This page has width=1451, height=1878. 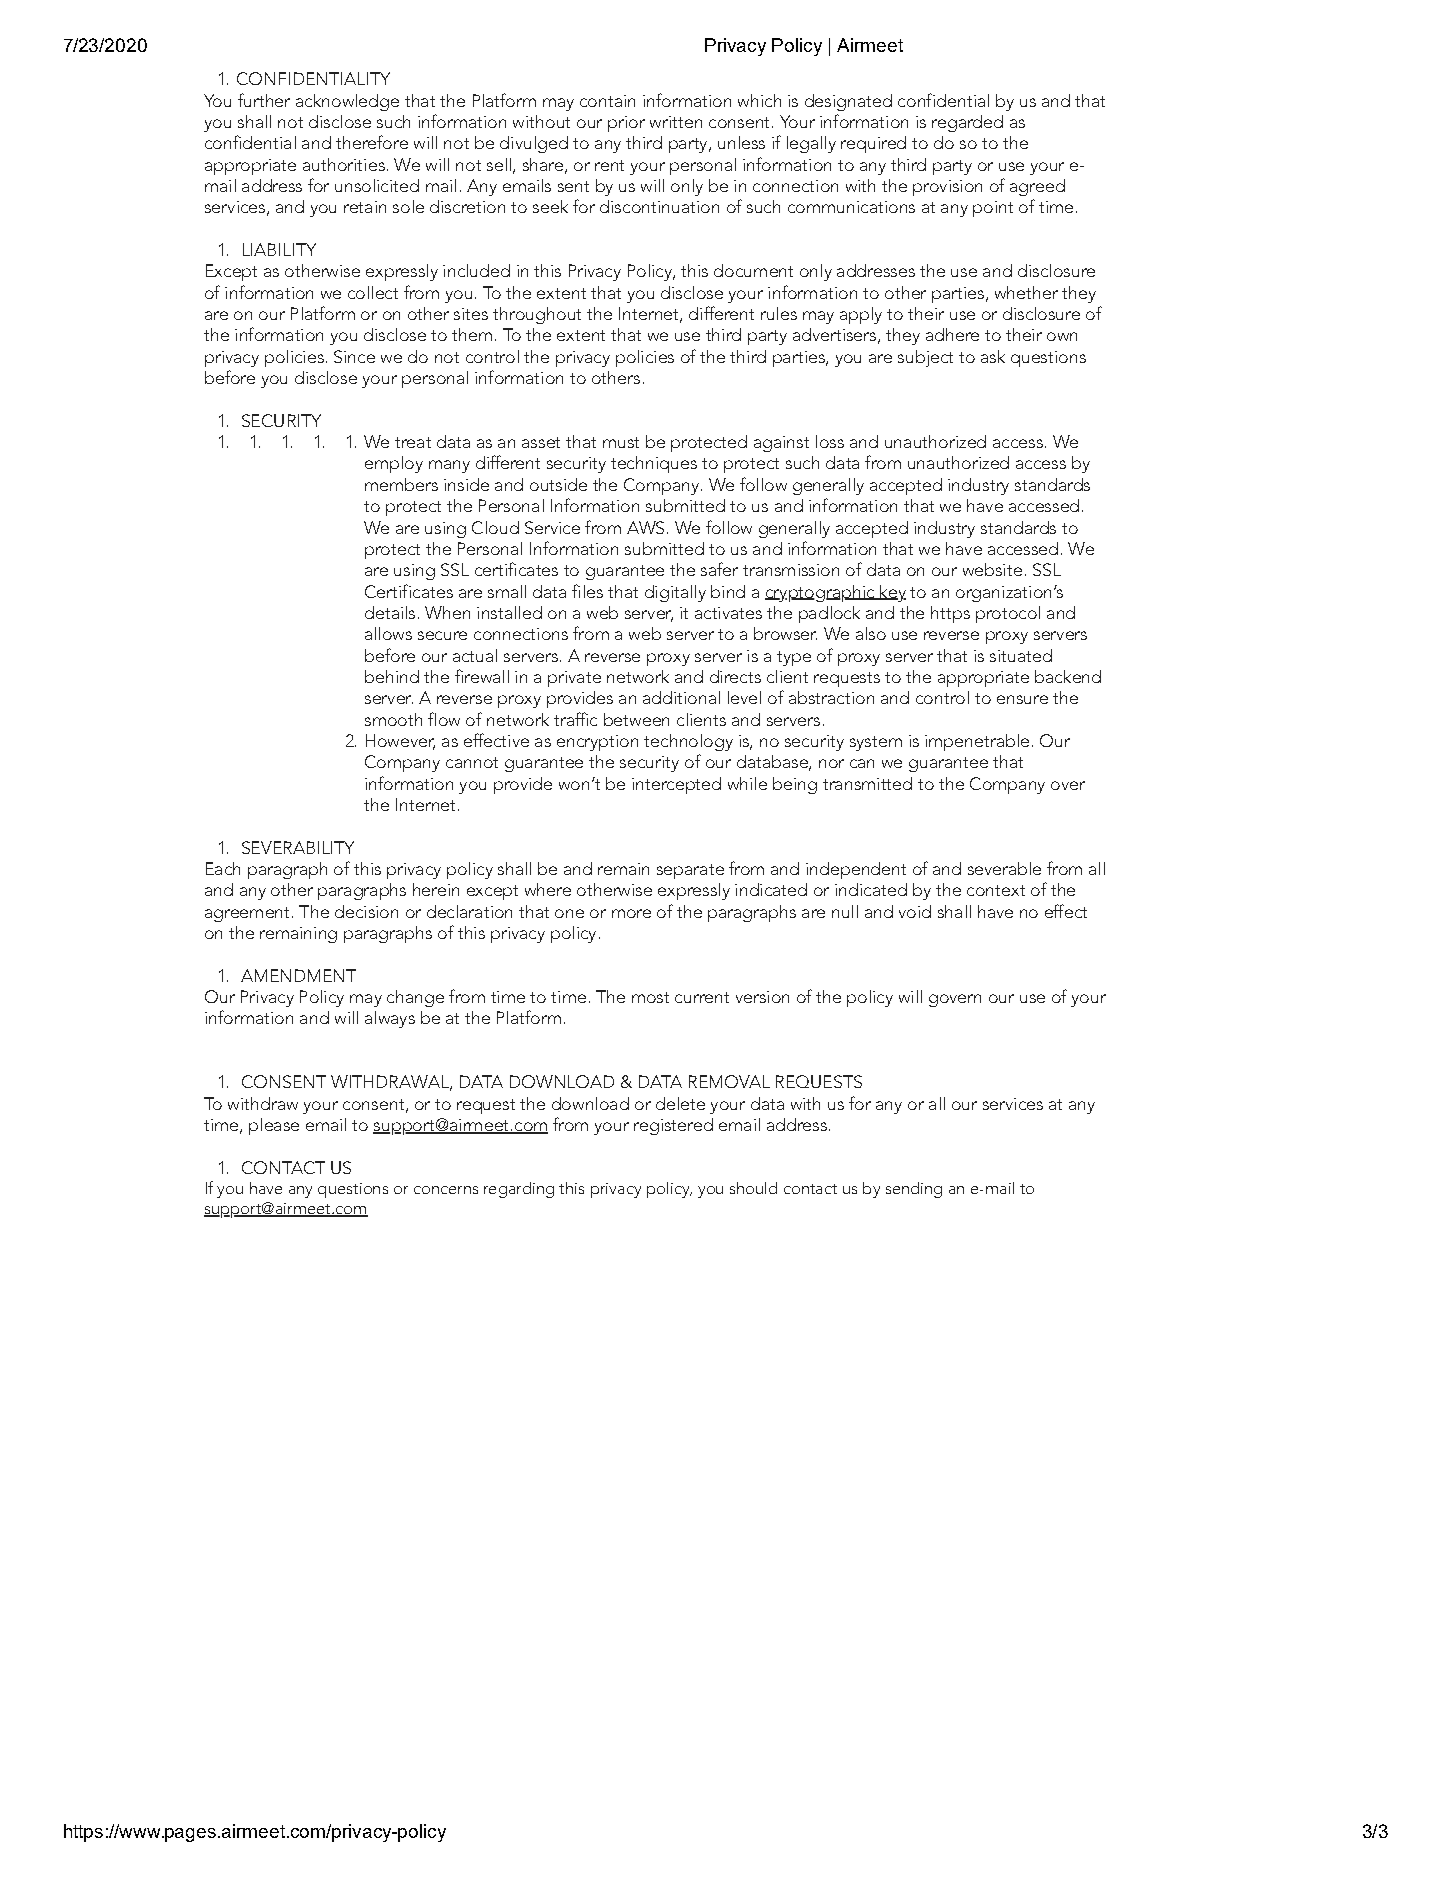 What do you see at coordinates (1021, 655) in the page?
I see `situated` at bounding box center [1021, 655].
